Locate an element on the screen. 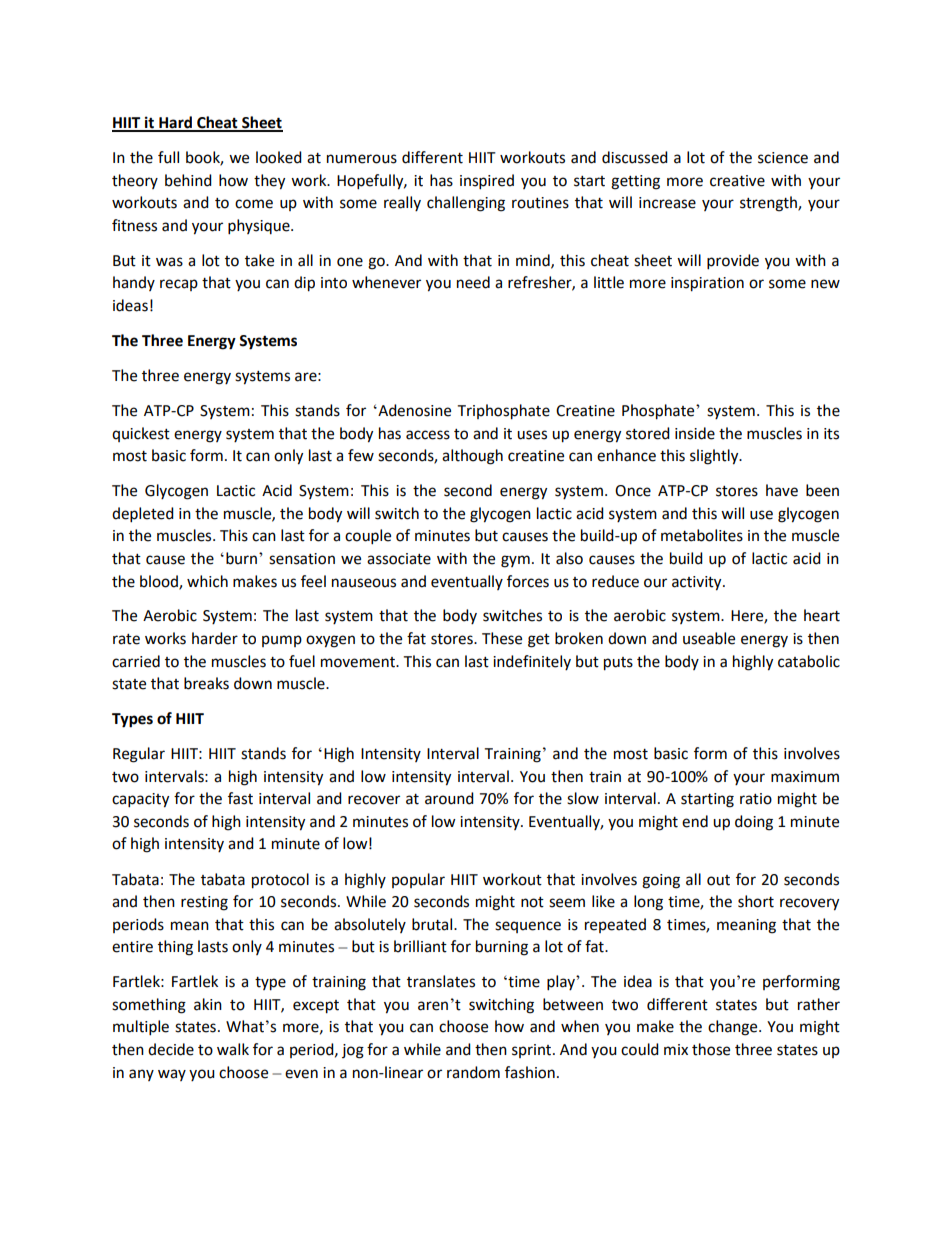 Image resolution: width=952 pixels, height=1233 pixels. behind is located at coordinates (188, 180).
